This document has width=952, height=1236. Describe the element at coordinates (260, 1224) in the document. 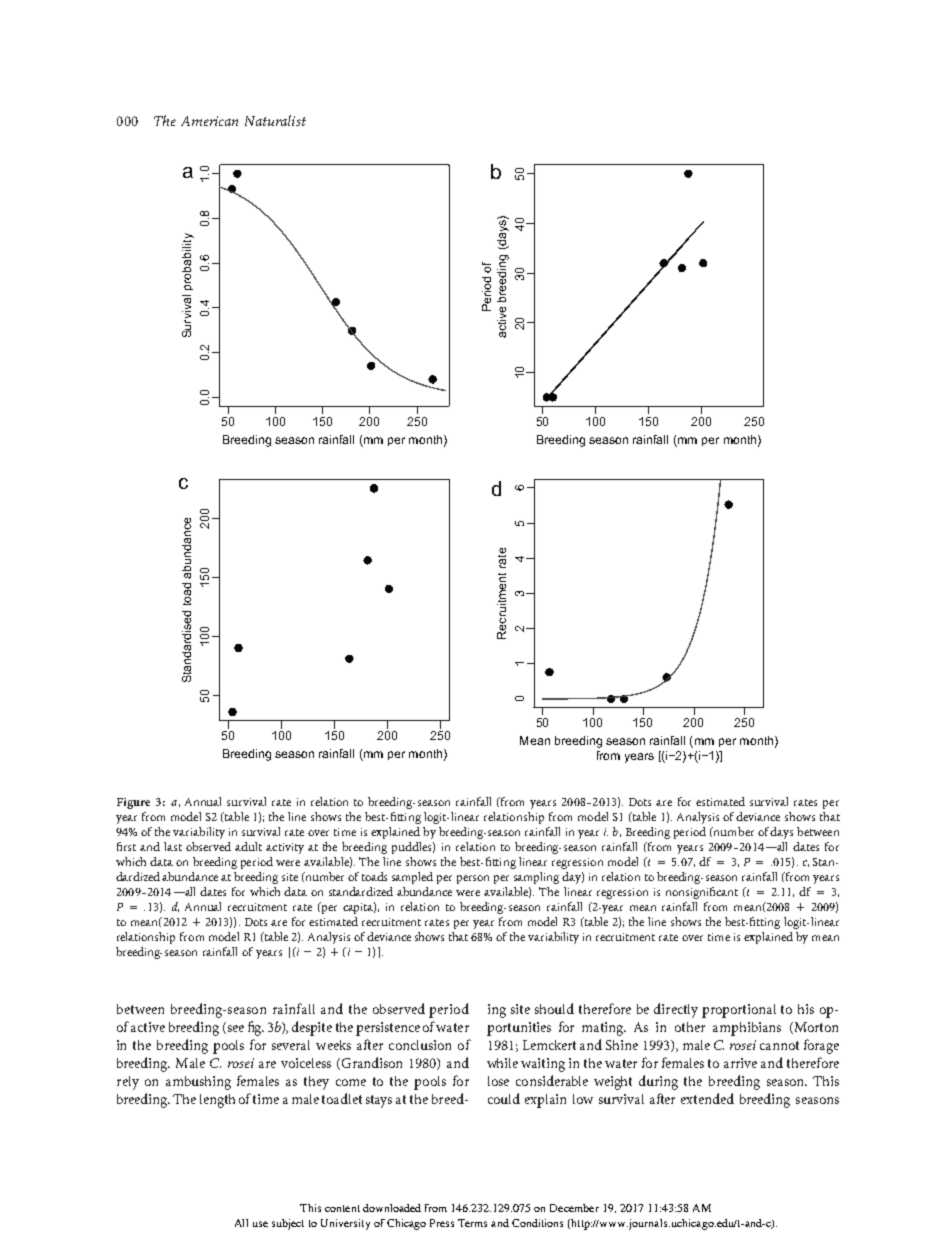

I see `use` at that location.
